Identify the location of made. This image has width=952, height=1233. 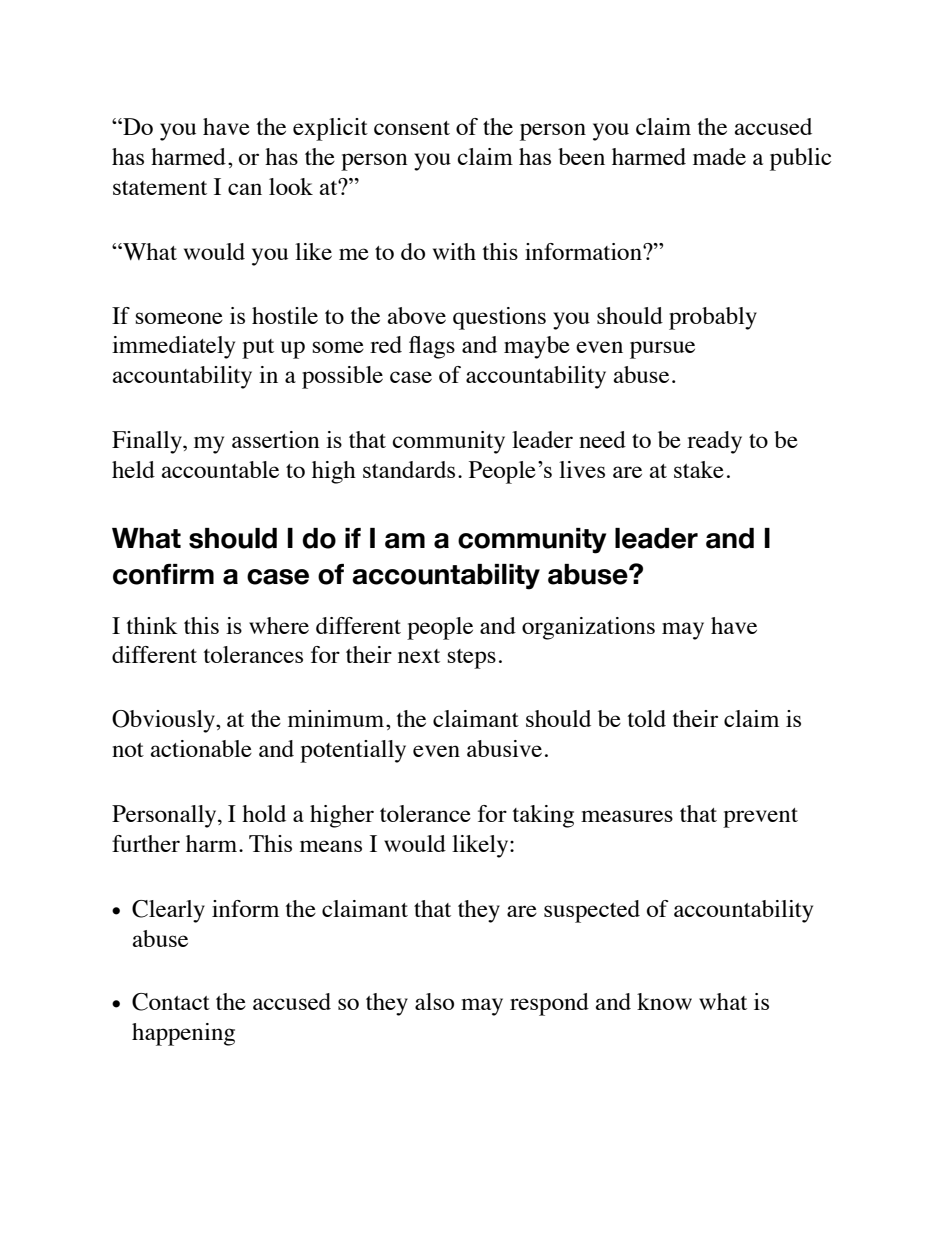
(719, 156).
